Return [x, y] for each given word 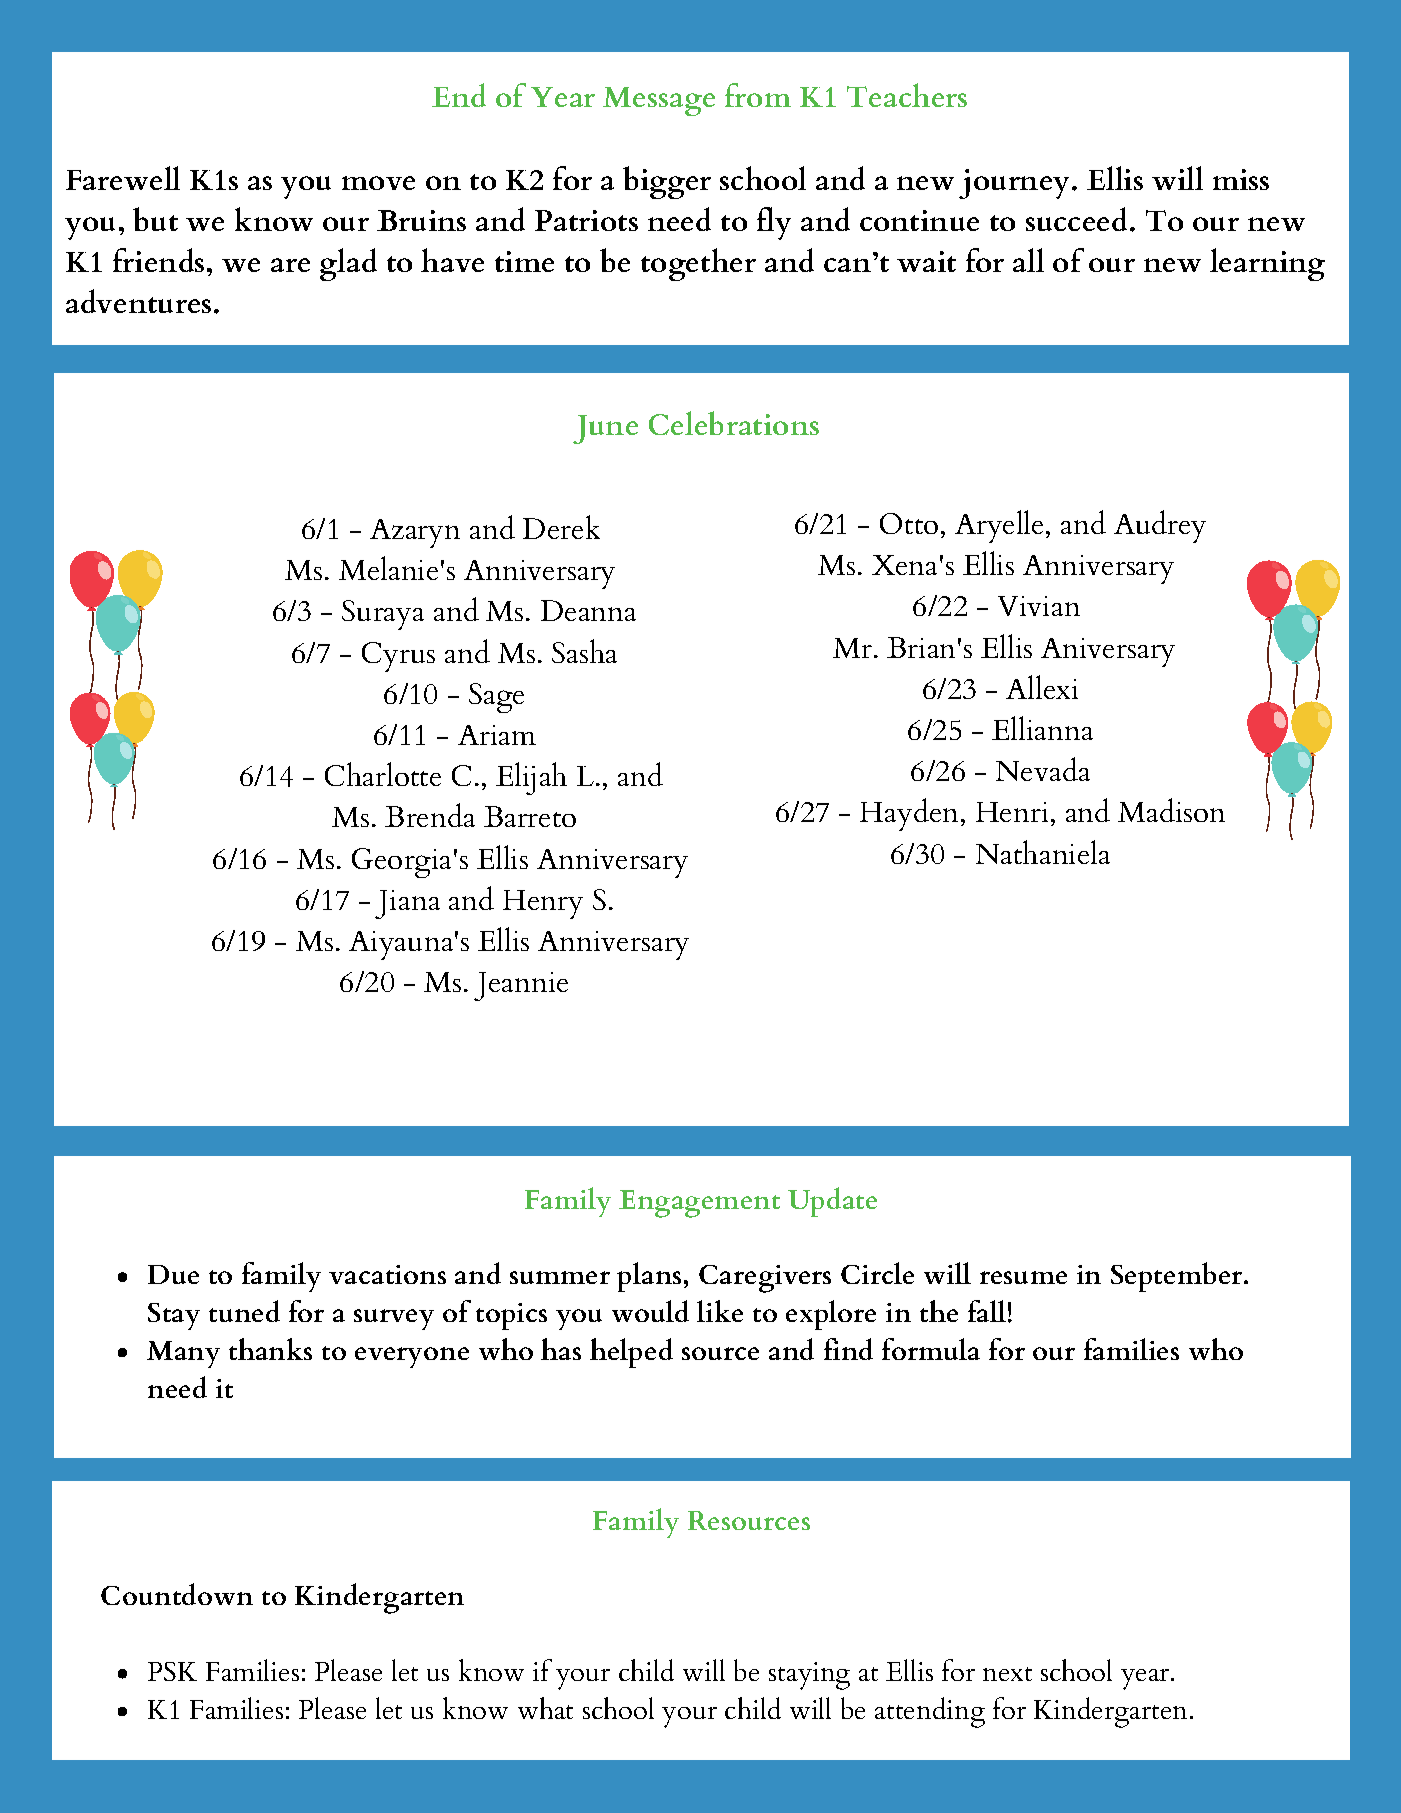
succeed [1078, 219]
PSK [172, 1671]
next [1007, 1674]
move [378, 183]
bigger [667, 182]
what [545, 1708]
